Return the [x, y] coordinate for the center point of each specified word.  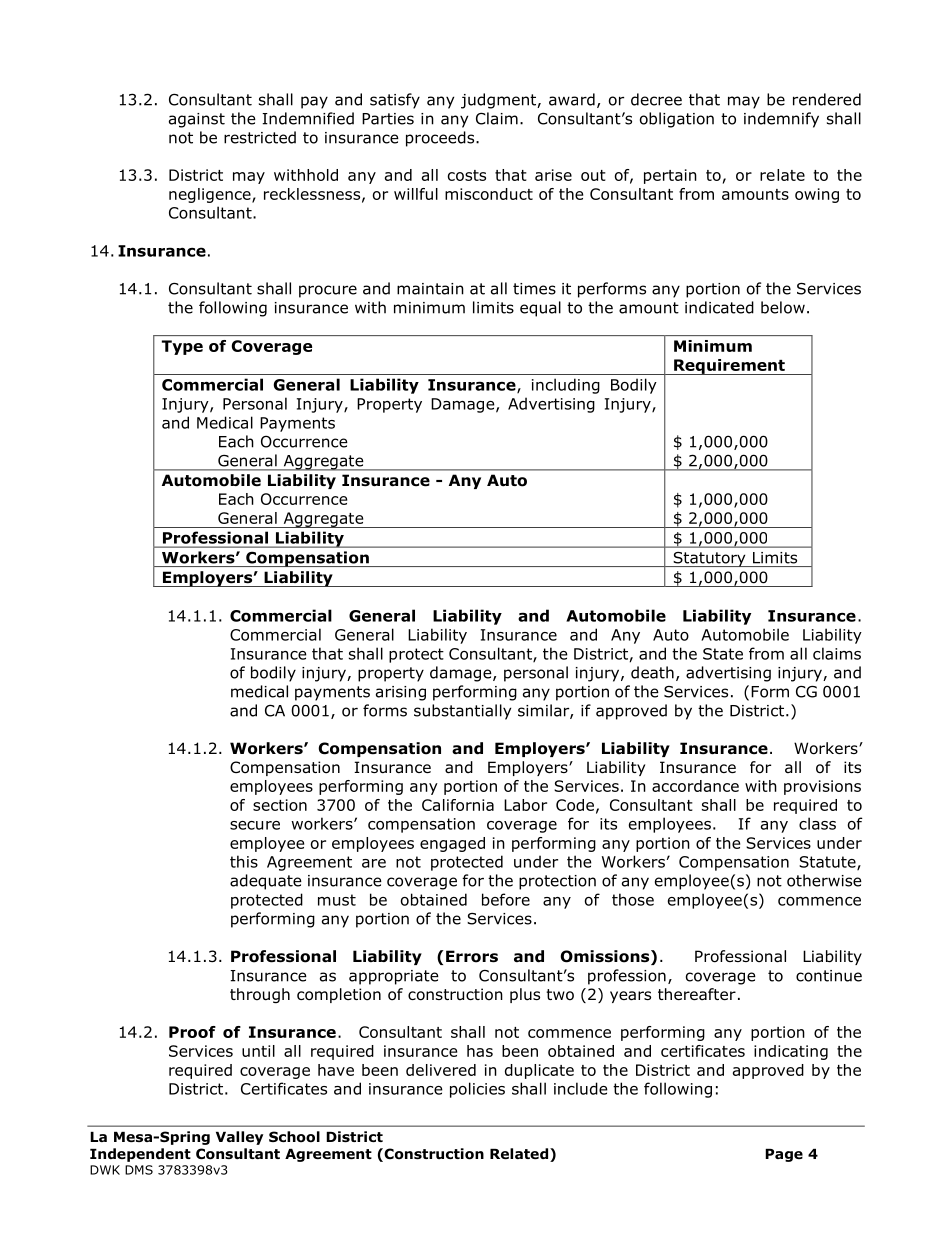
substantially [462, 712]
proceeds [441, 139]
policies [477, 1090]
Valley [239, 1138]
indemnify [781, 120]
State [723, 654]
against [197, 120]
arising [401, 693]
